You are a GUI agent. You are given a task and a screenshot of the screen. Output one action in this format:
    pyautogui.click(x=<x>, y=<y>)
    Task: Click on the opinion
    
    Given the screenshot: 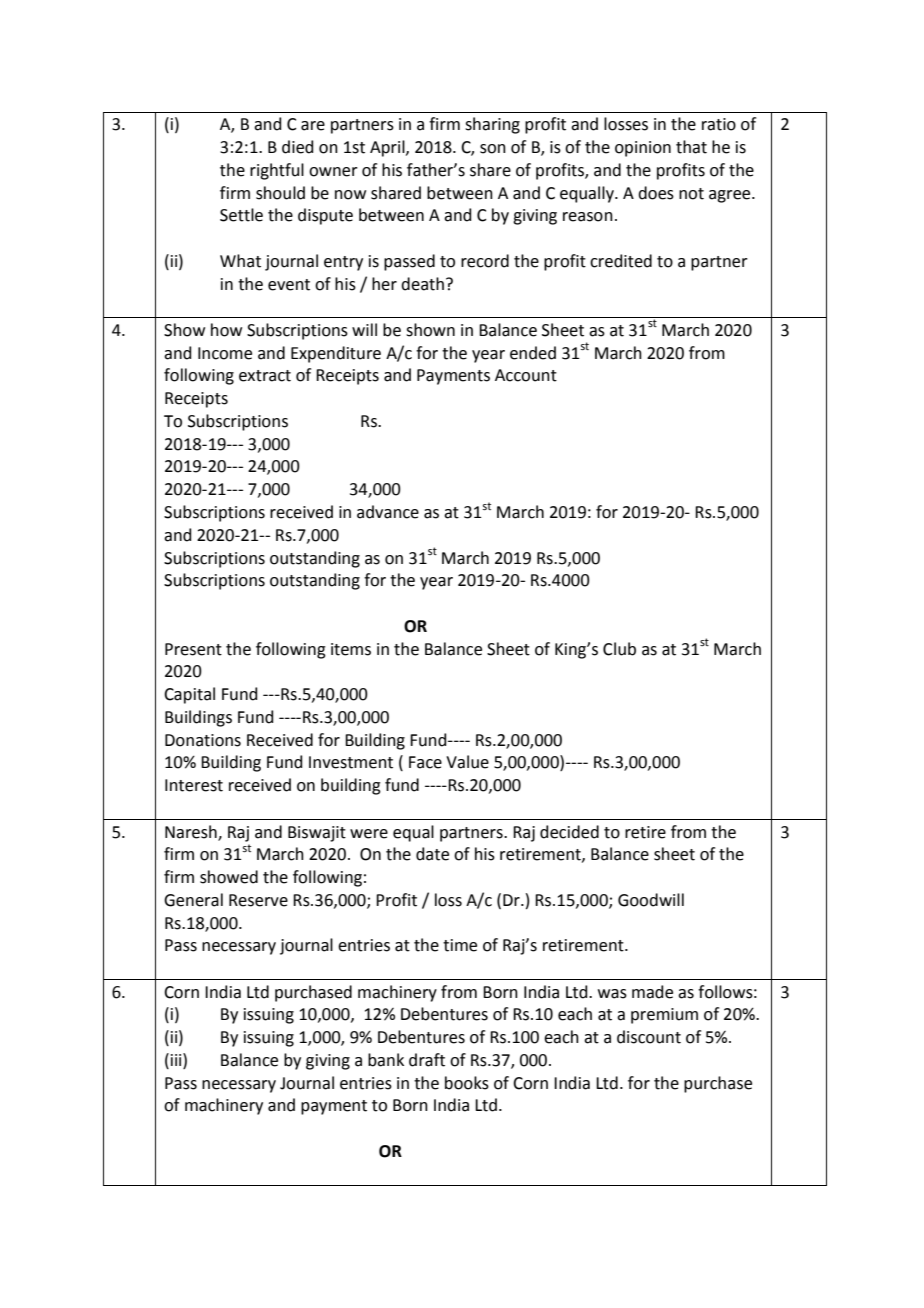 What is the action you would take?
    pyautogui.click(x=643, y=149)
